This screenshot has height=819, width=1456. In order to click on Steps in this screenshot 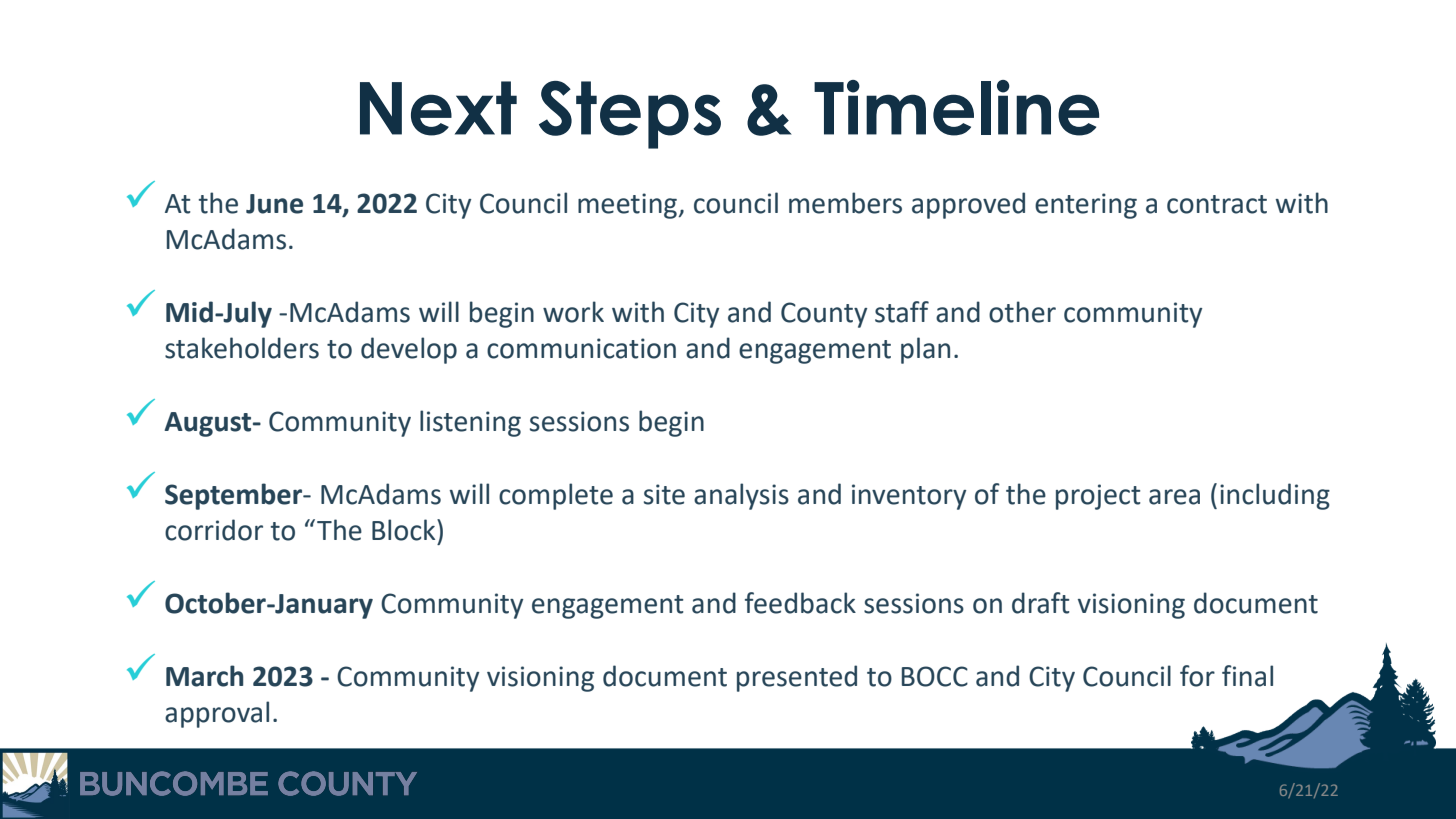, I will do `click(630, 115)`.
